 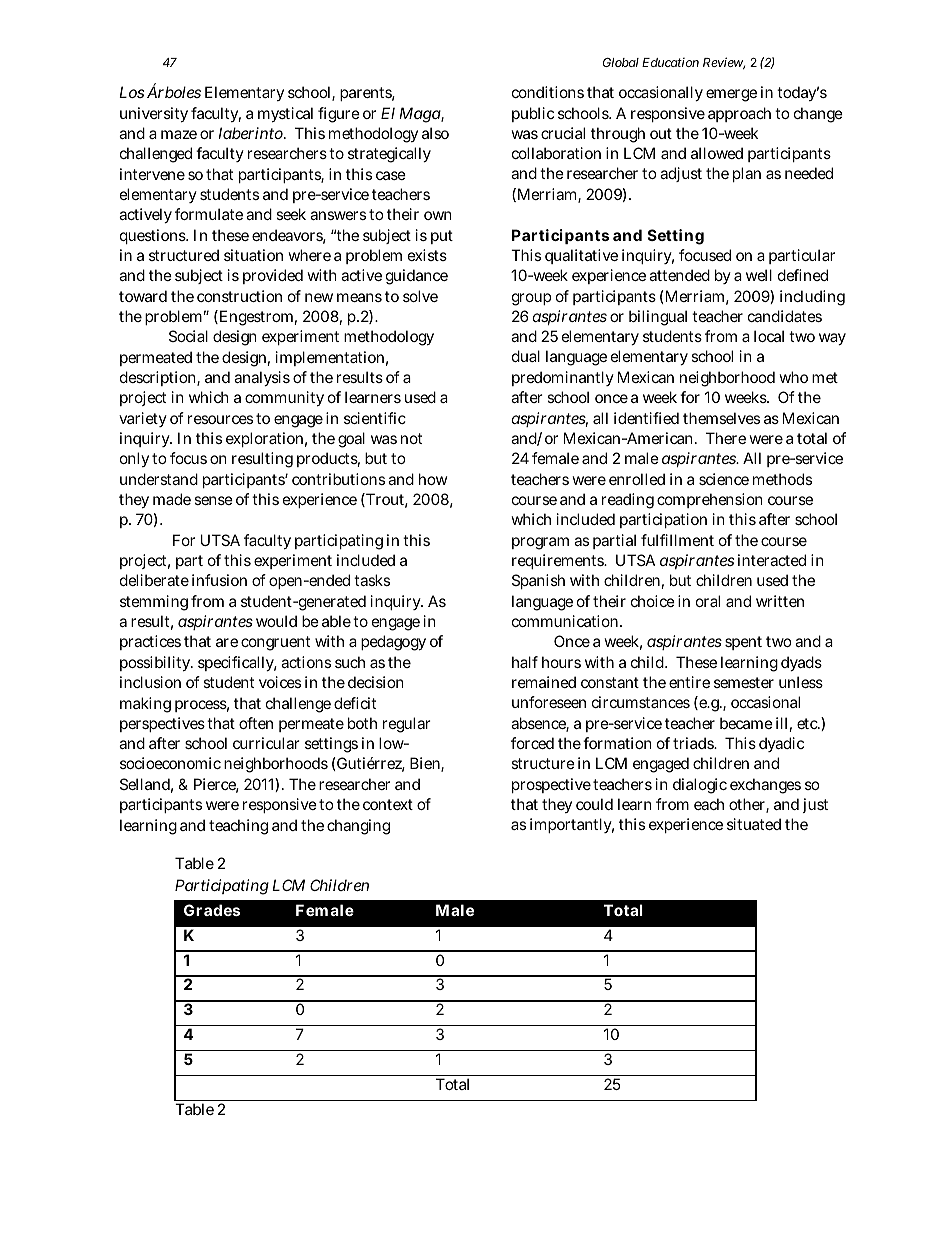 What do you see at coordinates (531, 299) in the page?
I see `group` at bounding box center [531, 299].
